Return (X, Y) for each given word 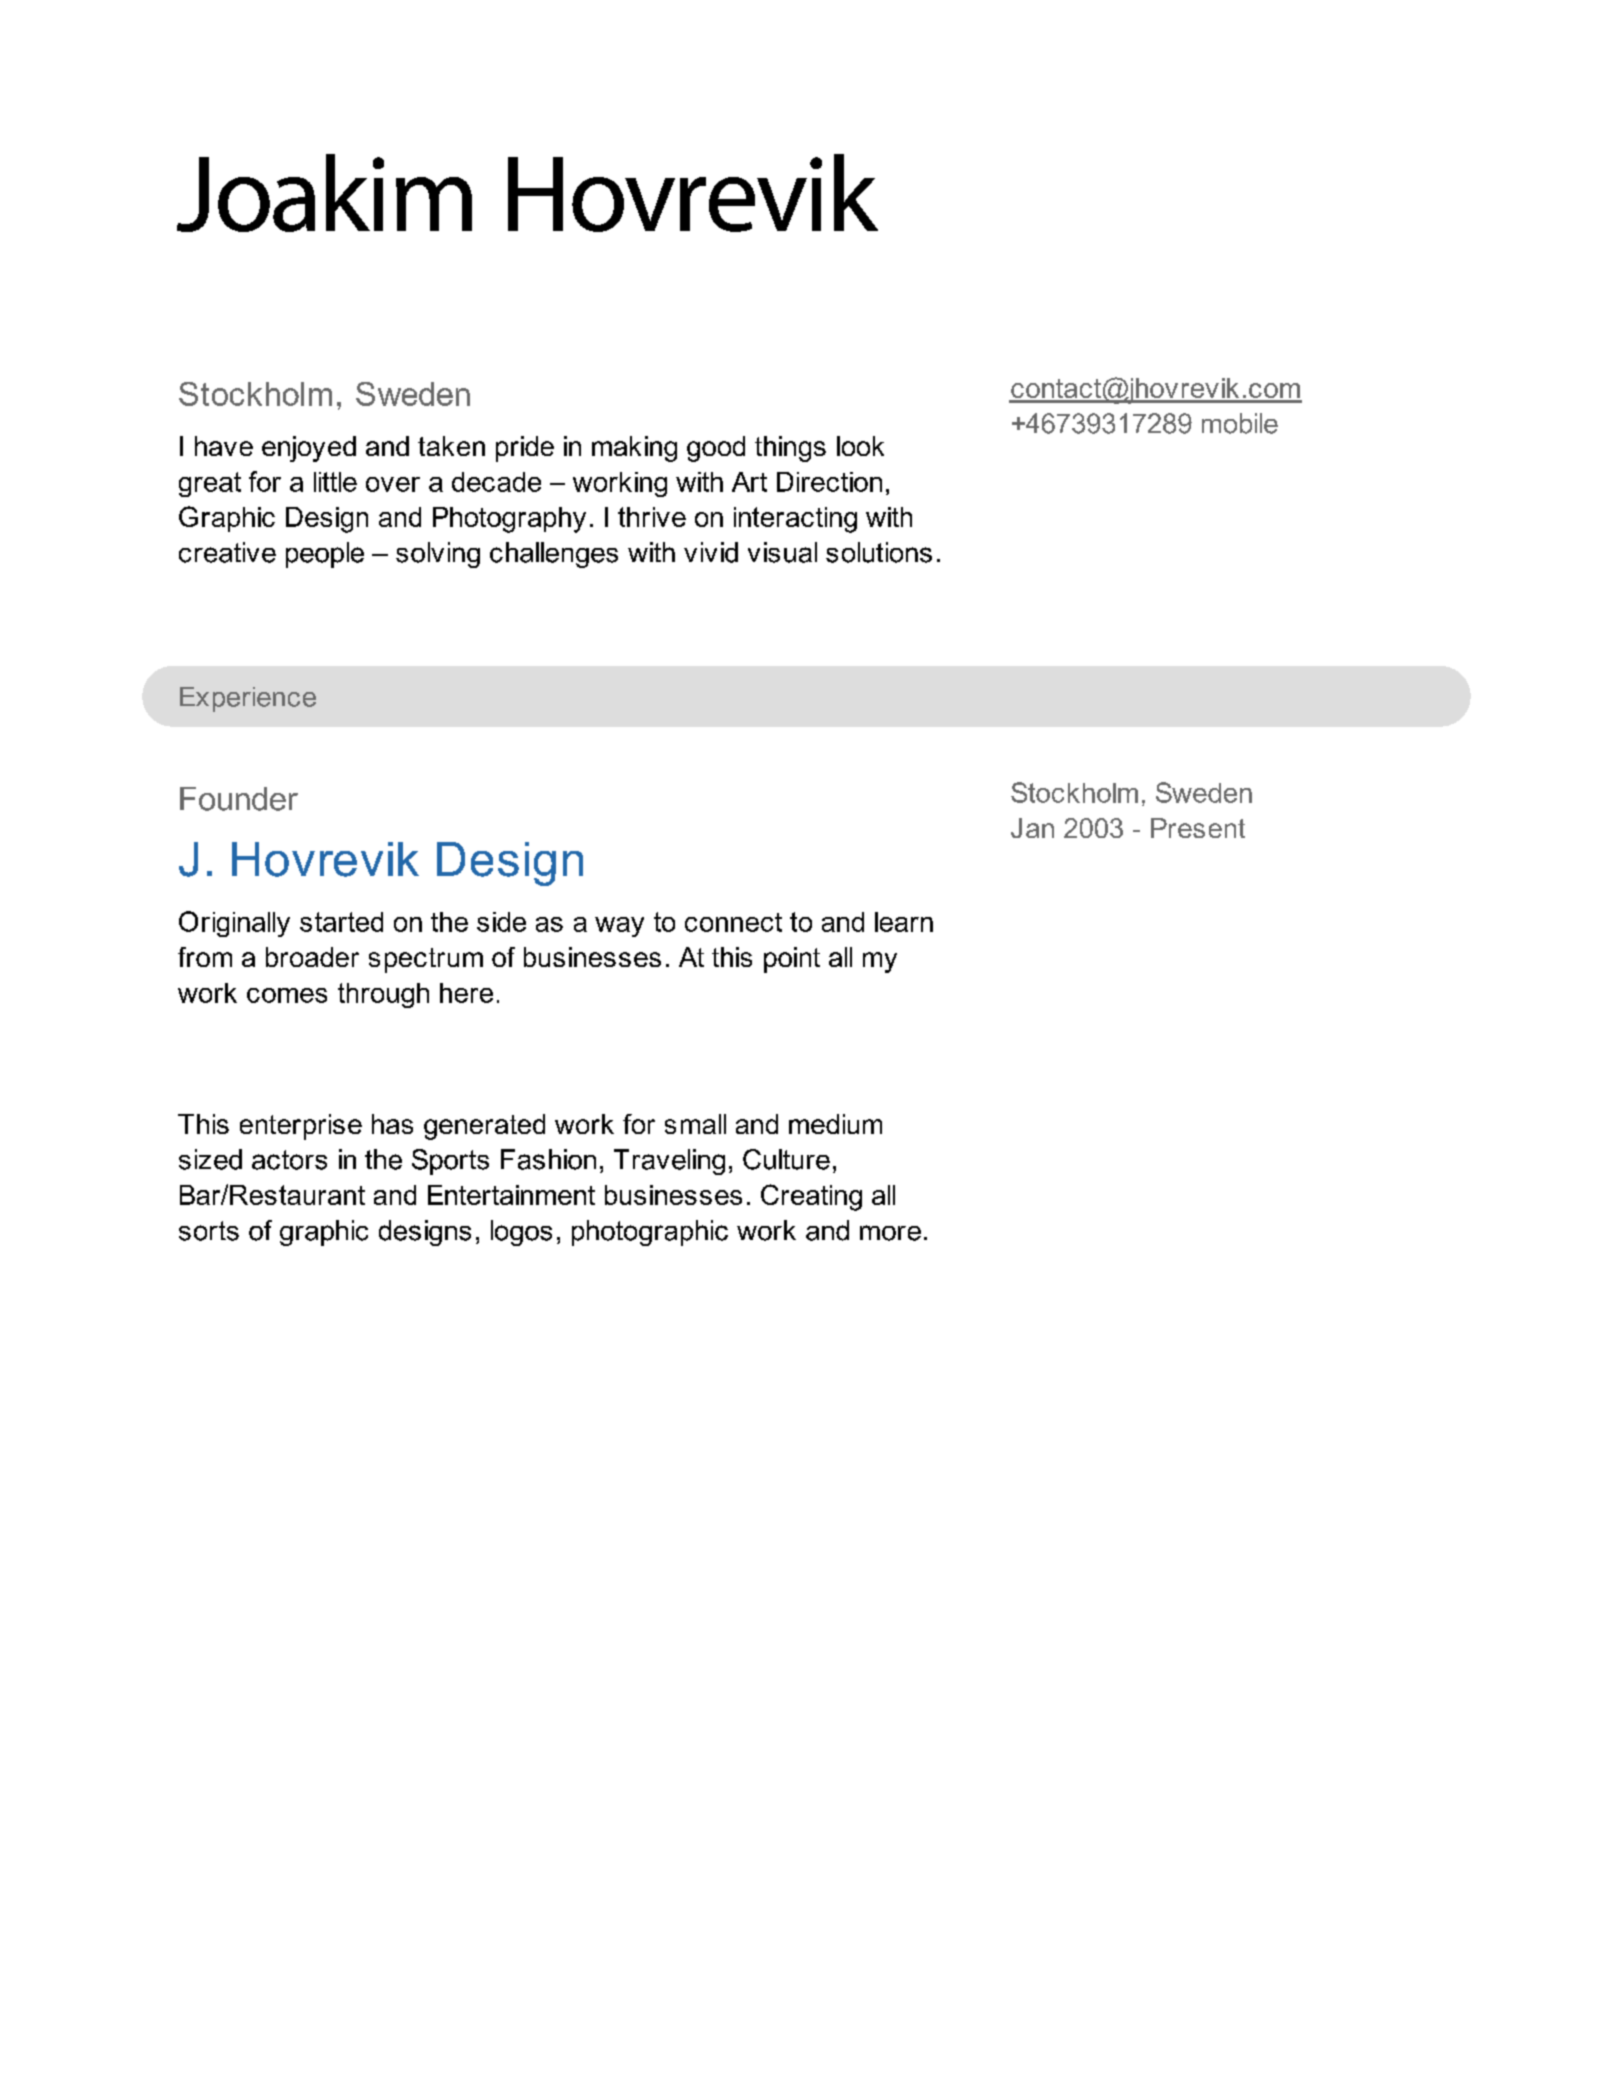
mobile (1240, 423)
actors (289, 1160)
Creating (811, 1197)
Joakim (324, 193)
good (716, 449)
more (890, 1233)
